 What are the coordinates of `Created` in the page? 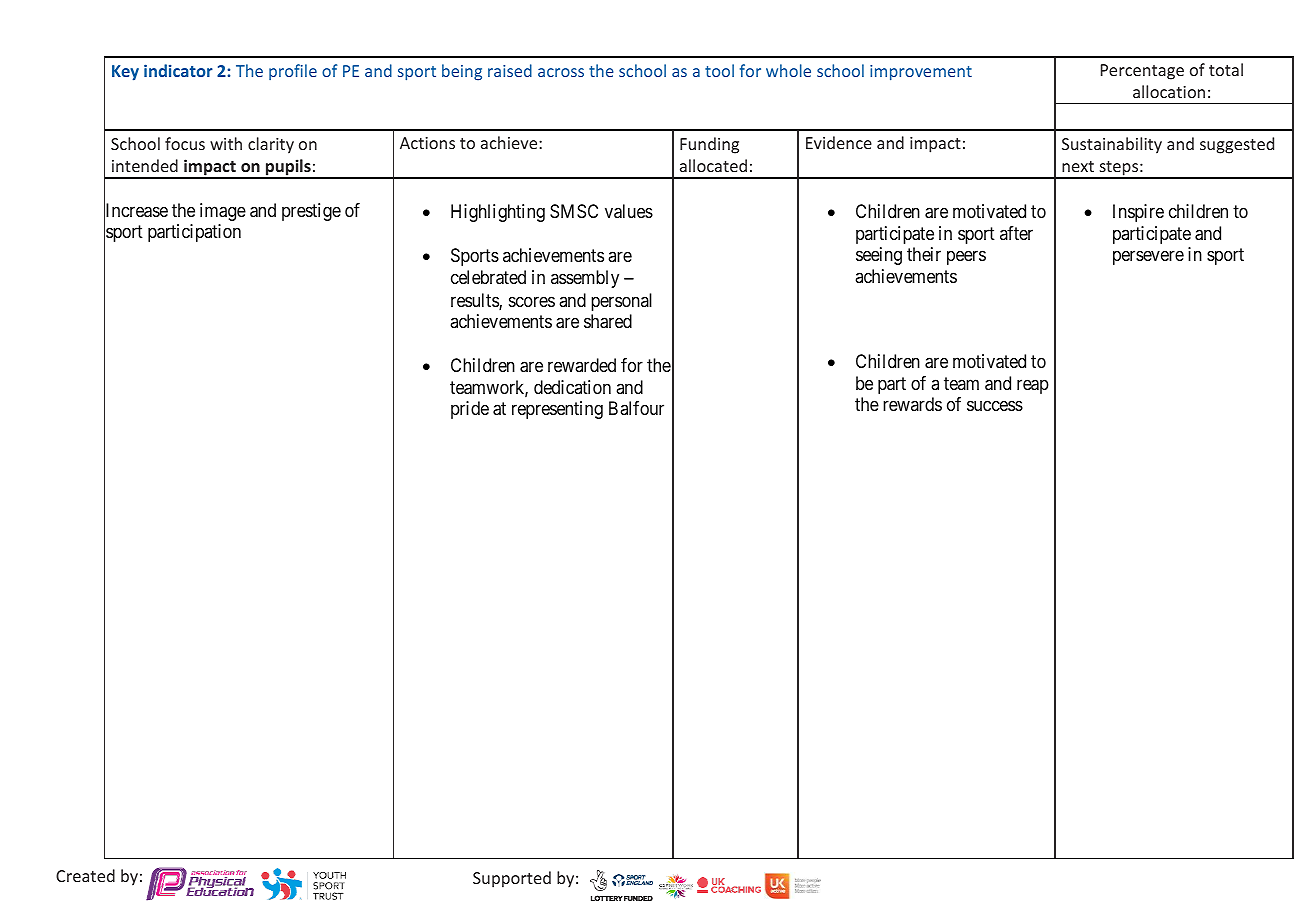 It's located at (85, 875).
